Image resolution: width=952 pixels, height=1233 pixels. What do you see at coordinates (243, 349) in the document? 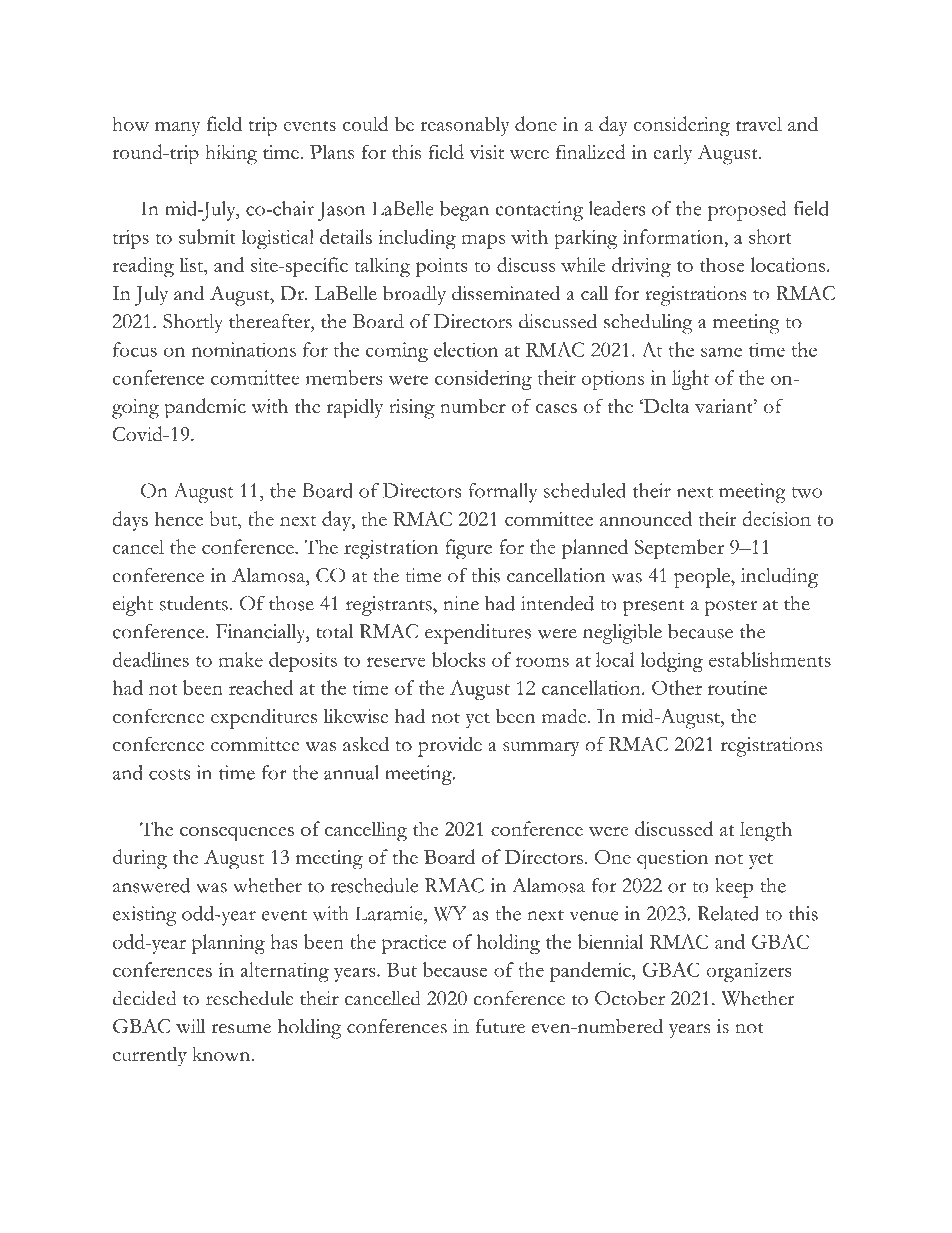
I see `nominations` at bounding box center [243, 349].
